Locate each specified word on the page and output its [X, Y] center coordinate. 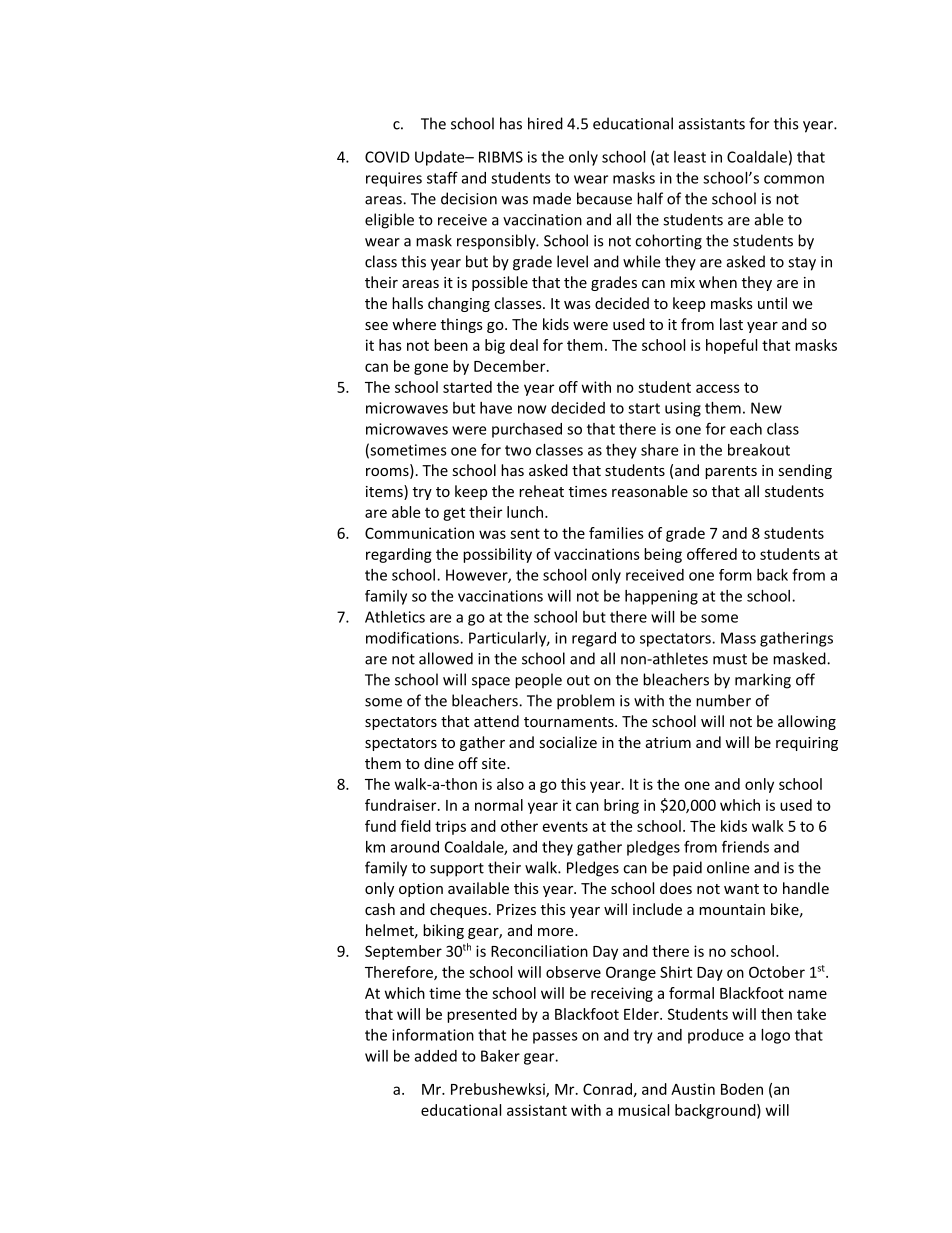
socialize [568, 742]
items [385, 492]
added [436, 1056]
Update [441, 158]
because [604, 198]
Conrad [607, 1089]
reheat [541, 491]
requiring [807, 744]
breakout [759, 450]
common [794, 179]
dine [439, 763]
